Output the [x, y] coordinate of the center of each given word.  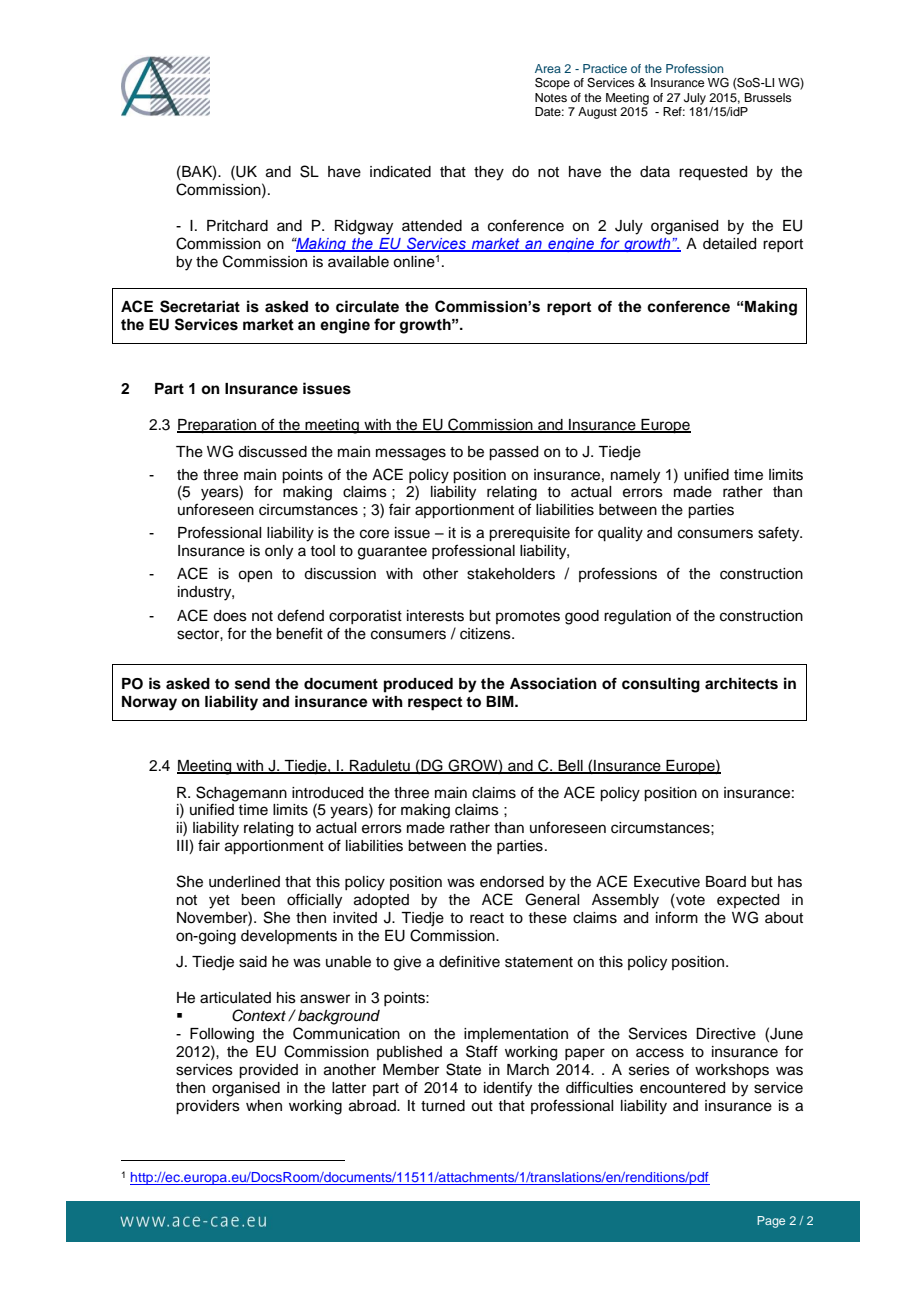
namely [635, 476]
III [183, 847]
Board [726, 882]
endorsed [512, 882]
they [489, 173]
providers [208, 1107]
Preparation [218, 426]
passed [513, 453]
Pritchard [237, 226]
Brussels [768, 97]
